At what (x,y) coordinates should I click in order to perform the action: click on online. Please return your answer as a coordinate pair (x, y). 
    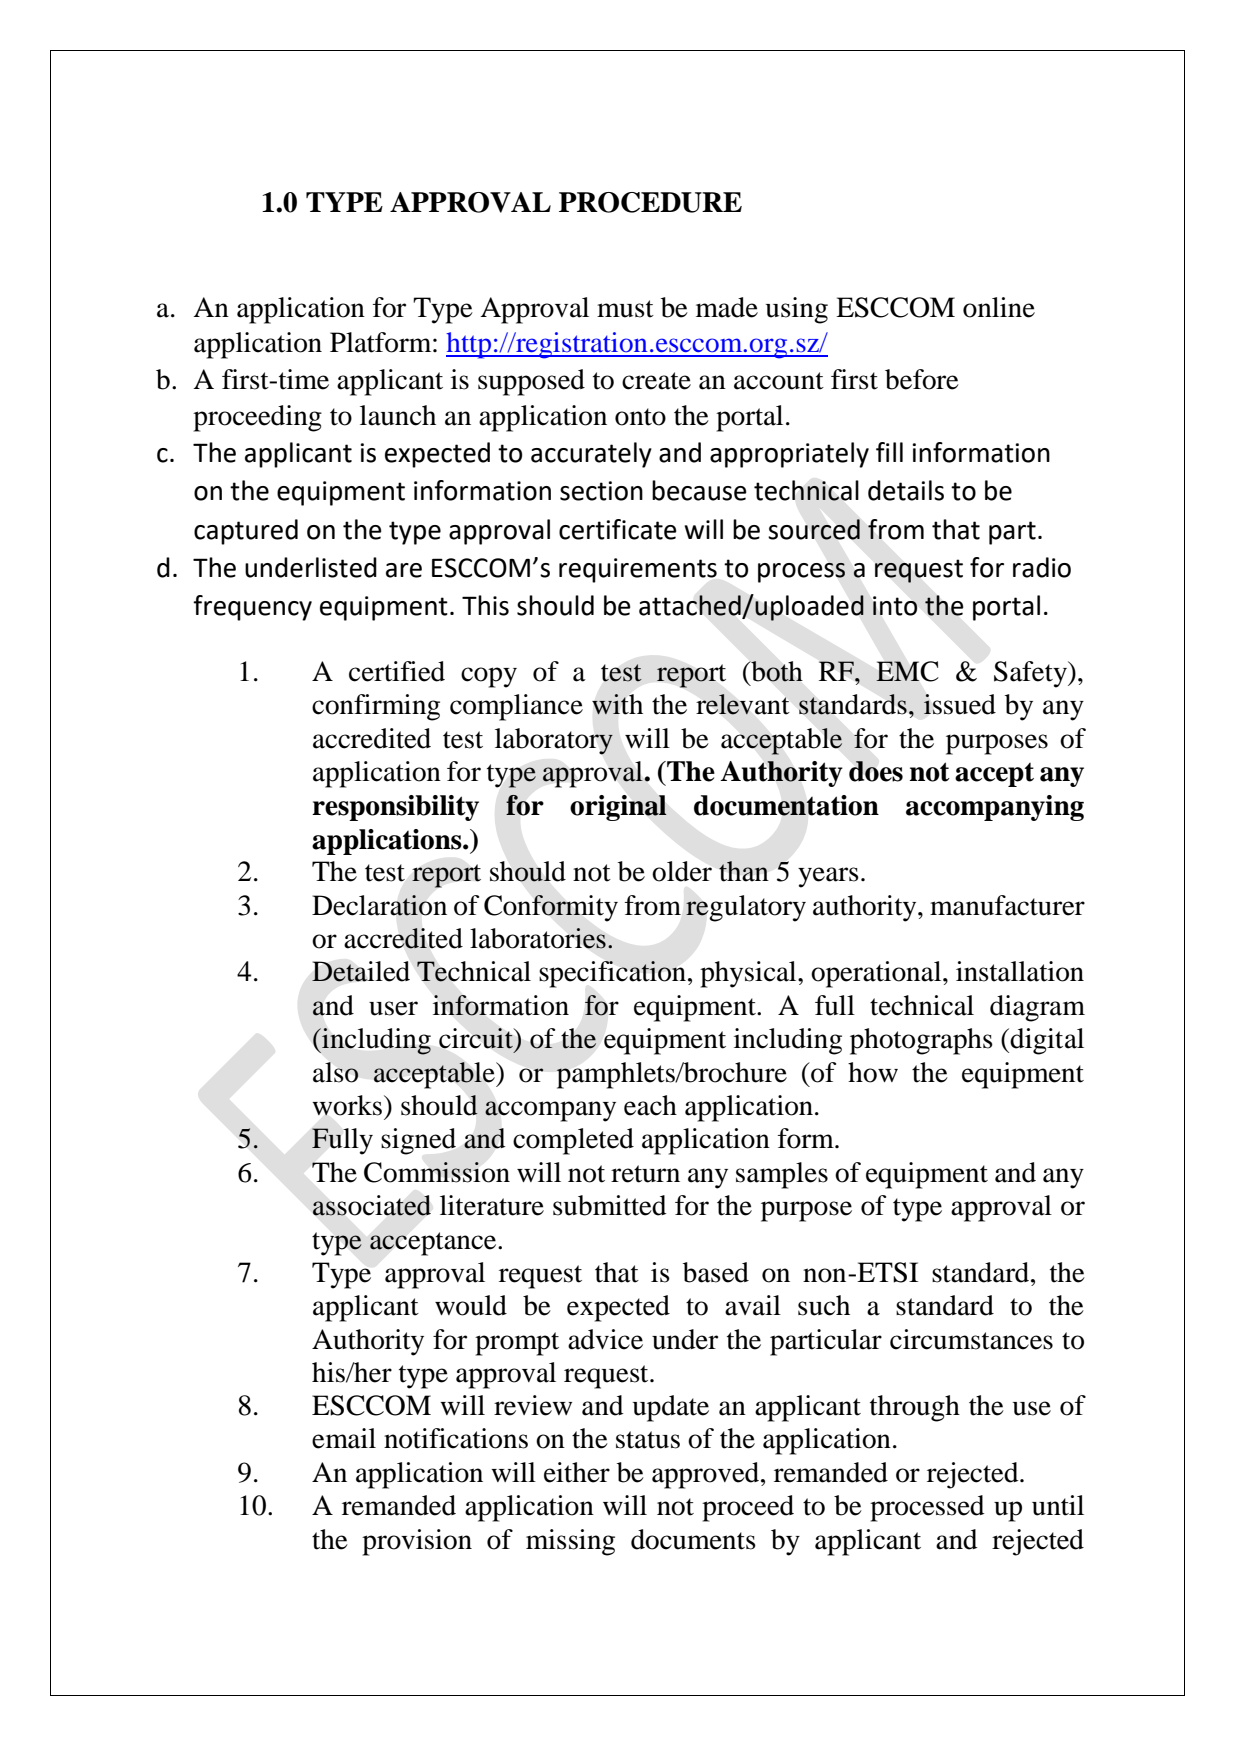
    Looking at the image, I should click on (999, 307).
